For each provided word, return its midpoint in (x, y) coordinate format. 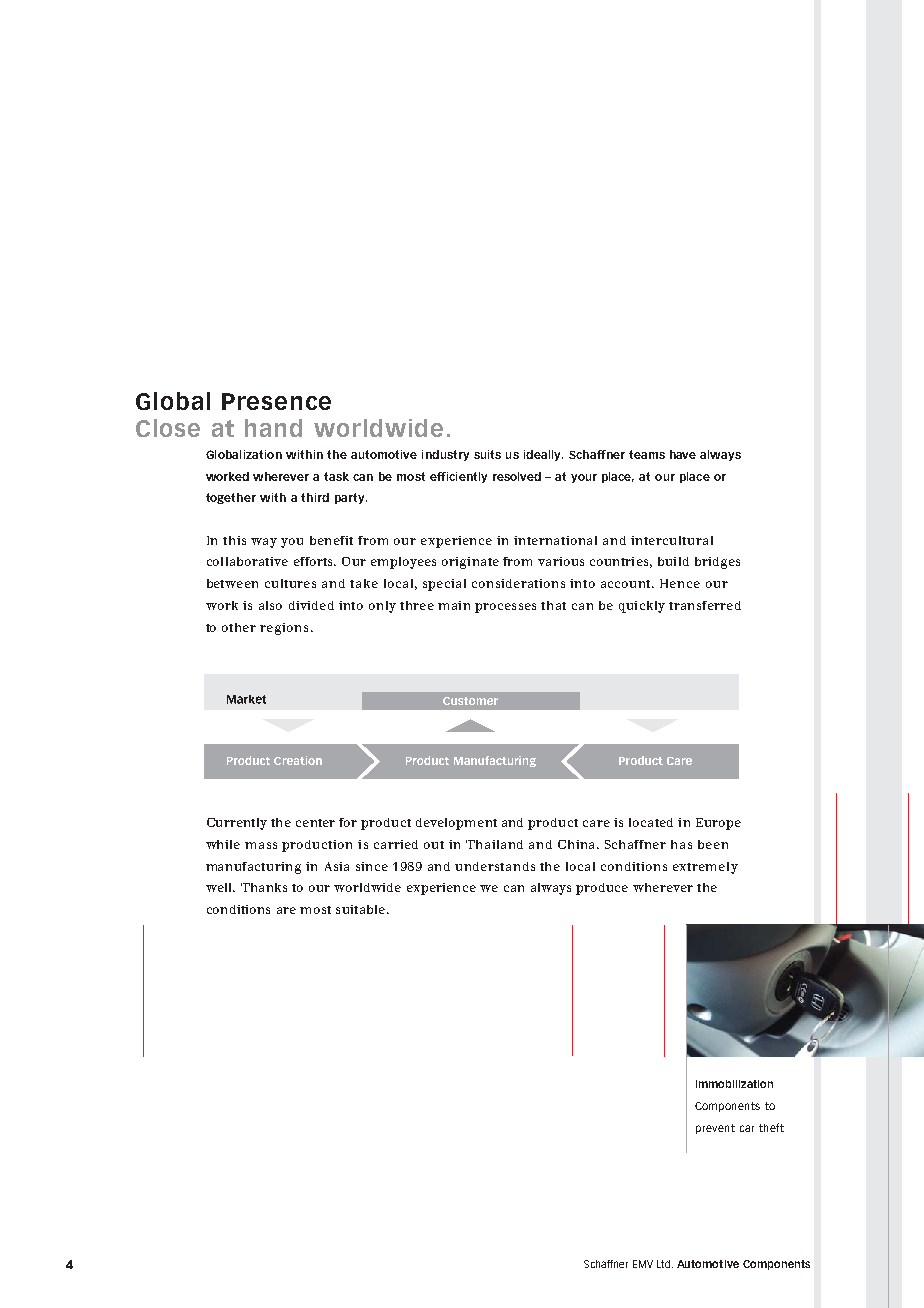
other (239, 627)
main (454, 605)
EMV (643, 1264)
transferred (705, 605)
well (220, 887)
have (683, 454)
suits (487, 454)
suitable (360, 909)
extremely (705, 868)
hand (273, 428)
